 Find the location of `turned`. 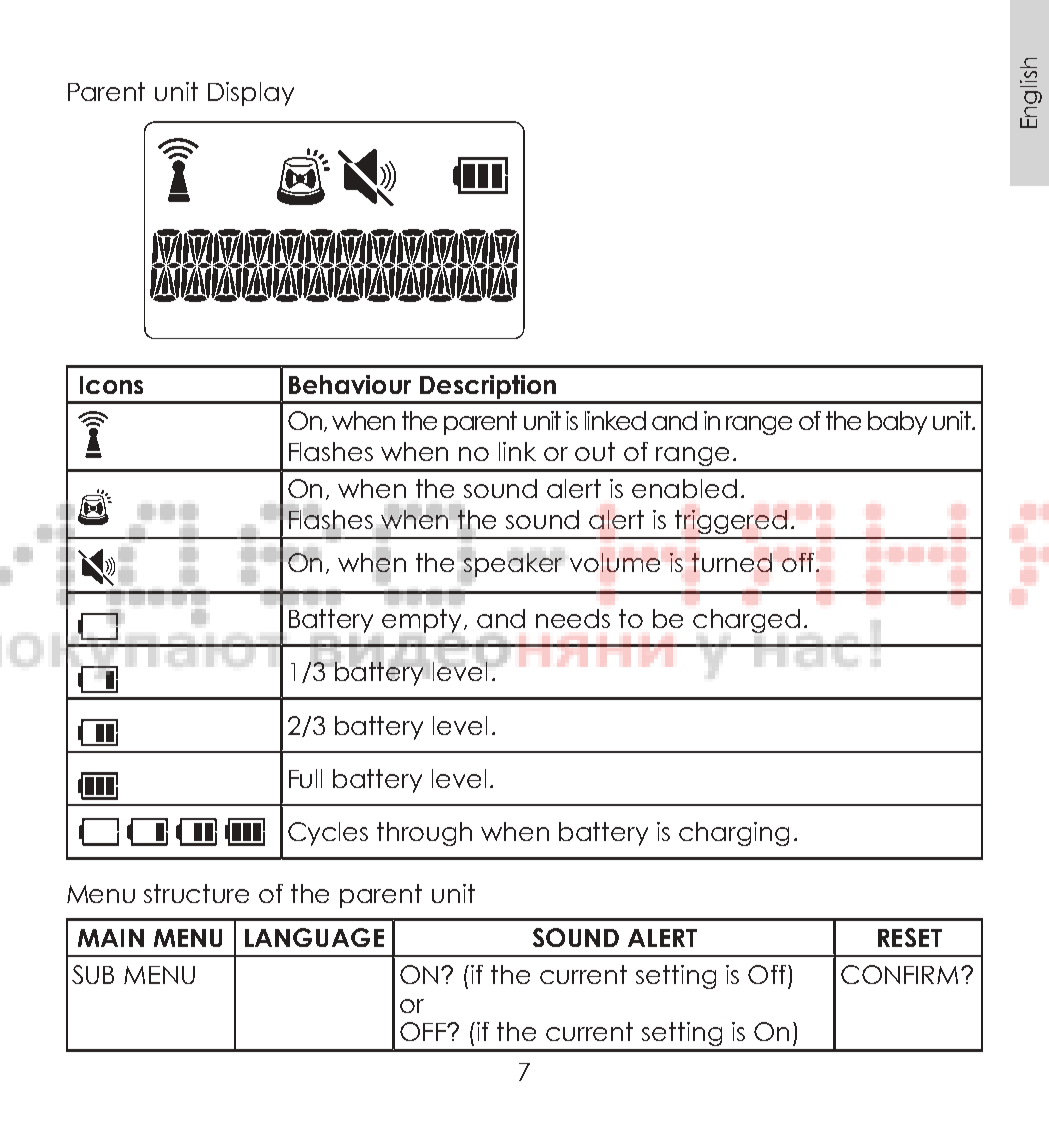

turned is located at coordinates (732, 562).
